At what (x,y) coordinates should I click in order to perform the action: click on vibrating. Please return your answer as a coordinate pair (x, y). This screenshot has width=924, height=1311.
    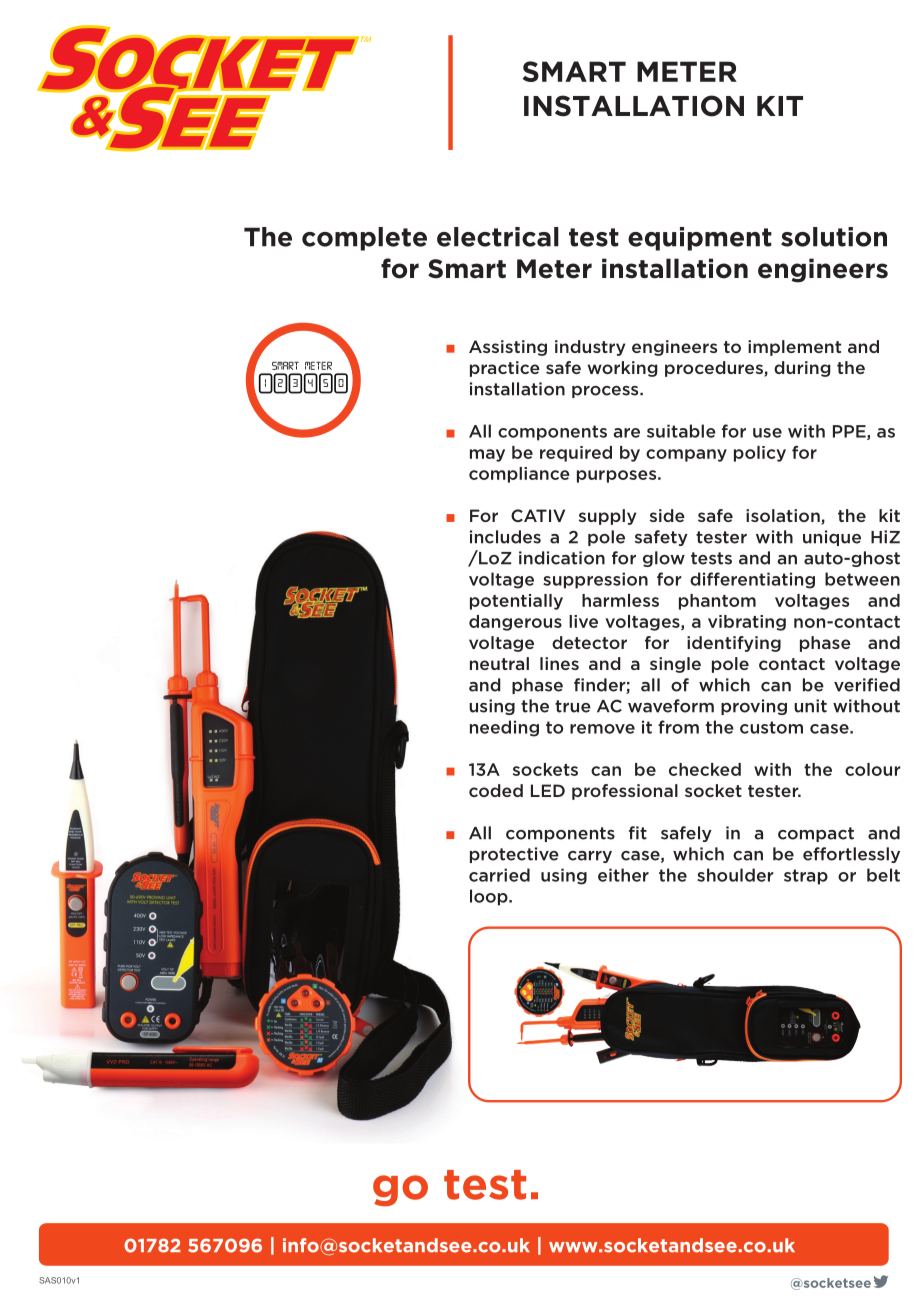
    Looking at the image, I should click on (747, 623).
